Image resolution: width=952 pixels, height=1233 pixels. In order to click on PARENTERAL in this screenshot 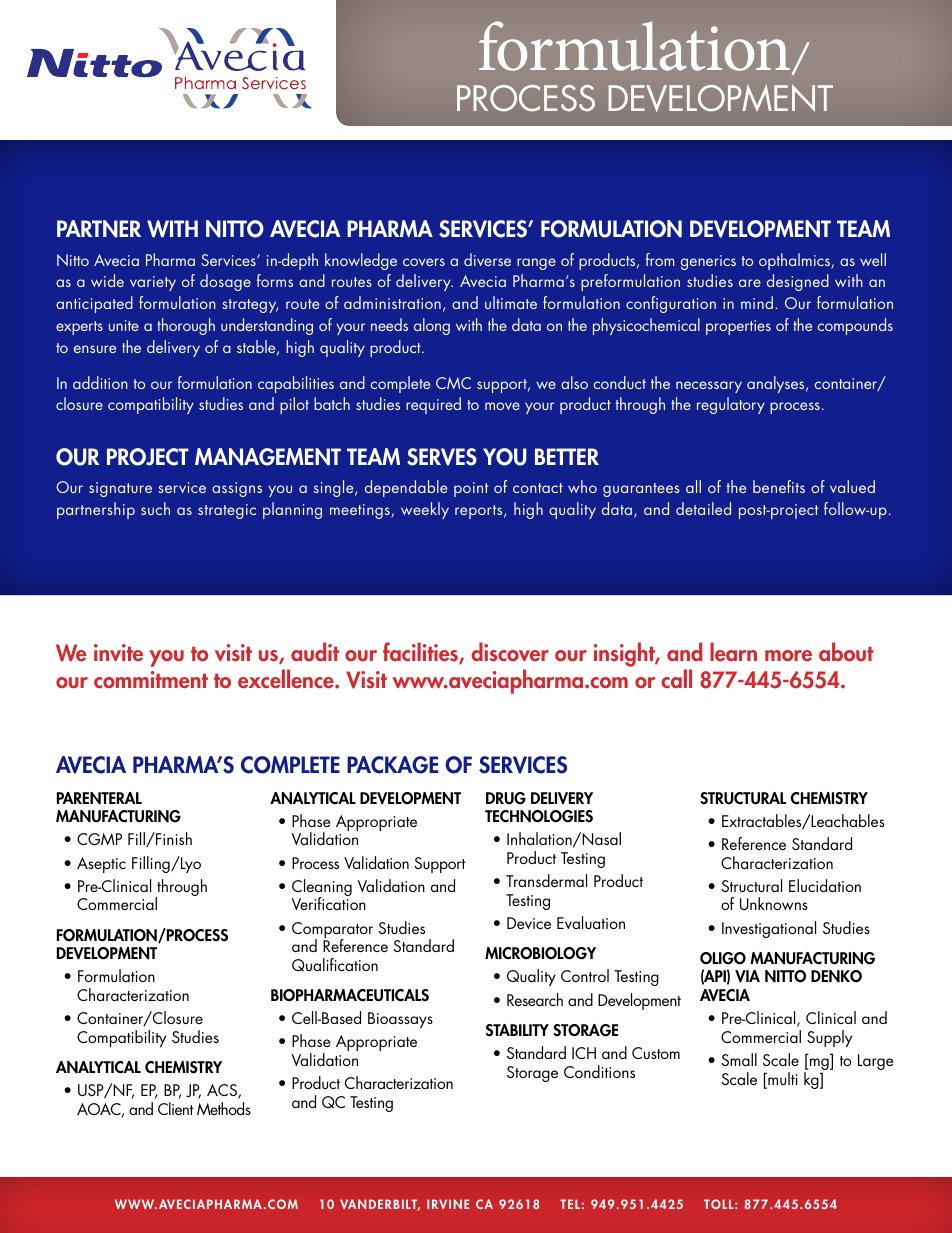, I will do `click(99, 798)`.
